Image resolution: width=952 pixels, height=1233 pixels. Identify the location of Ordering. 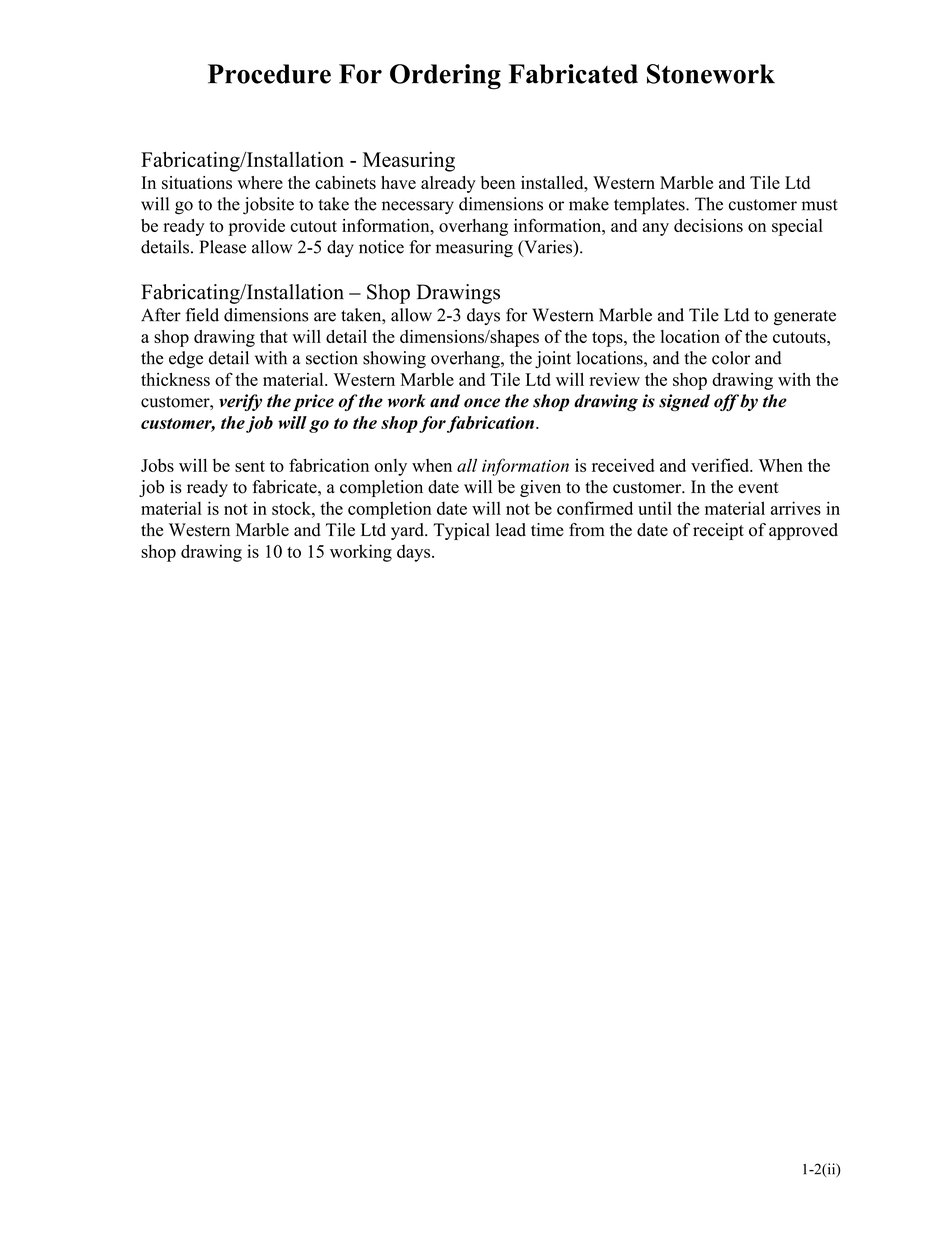
(445, 77).
